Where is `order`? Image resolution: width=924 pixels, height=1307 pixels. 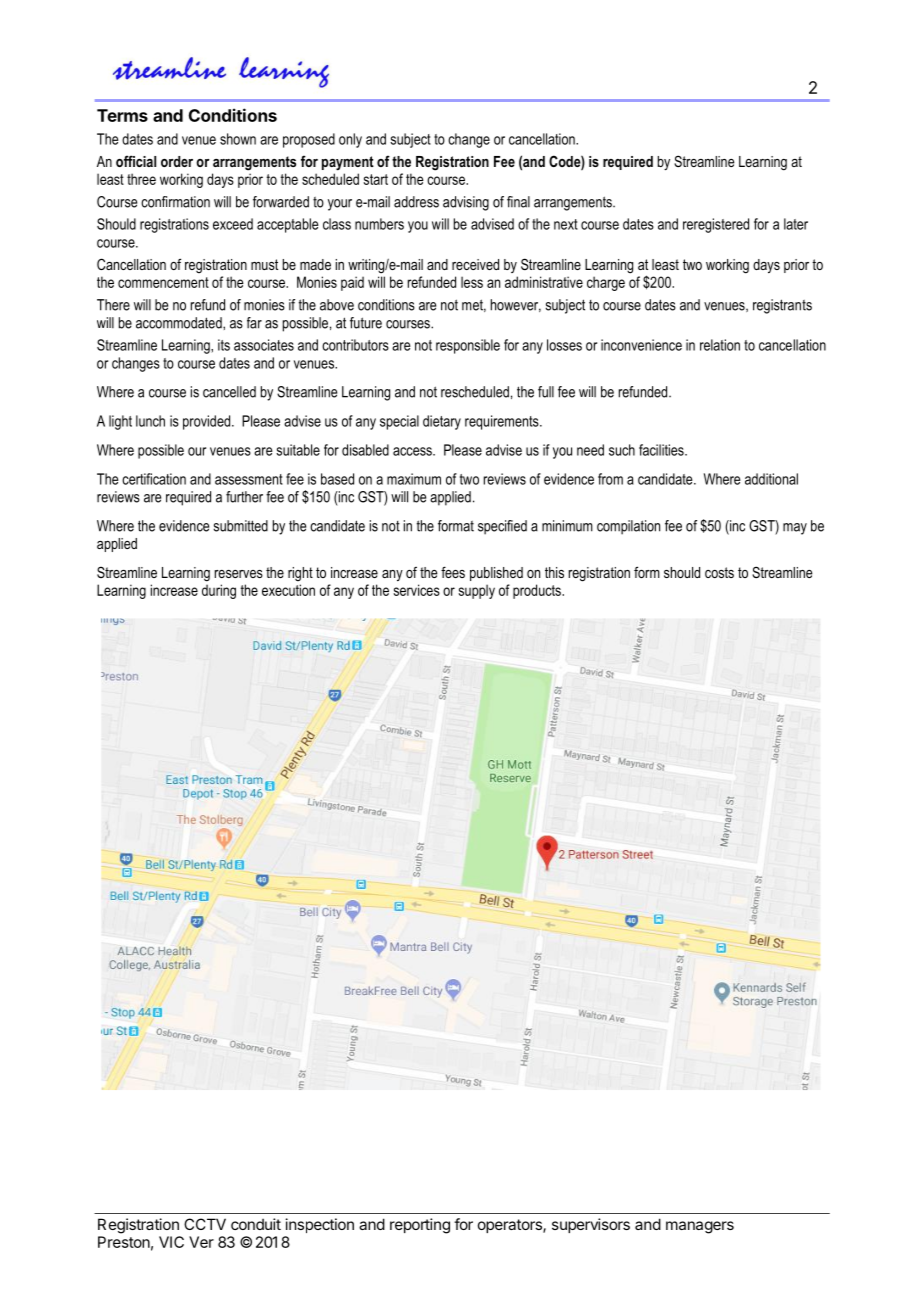
order is located at coordinates (177, 161).
